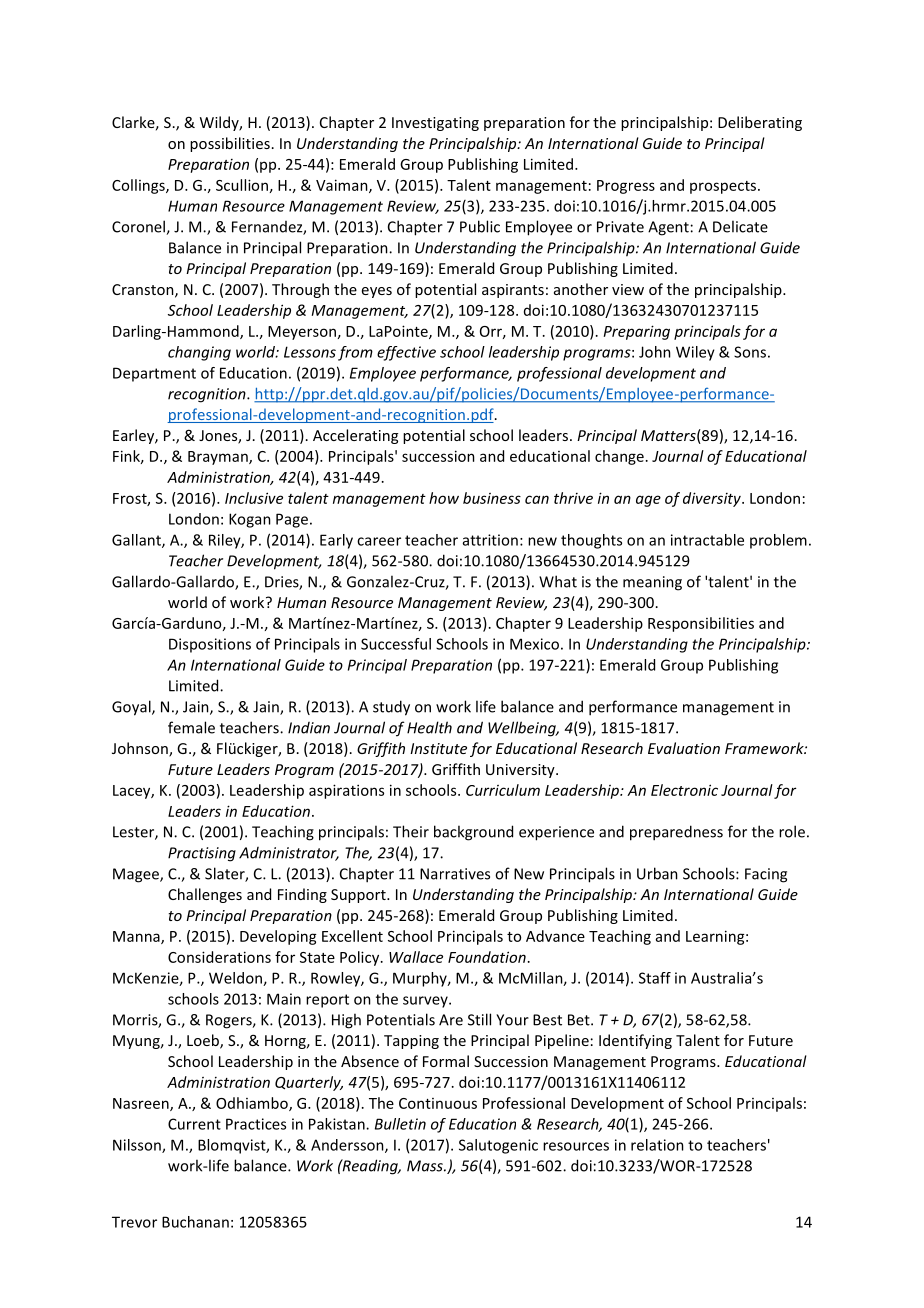 Image resolution: width=924 pixels, height=1308 pixels. I want to click on effective, so click(406, 353).
